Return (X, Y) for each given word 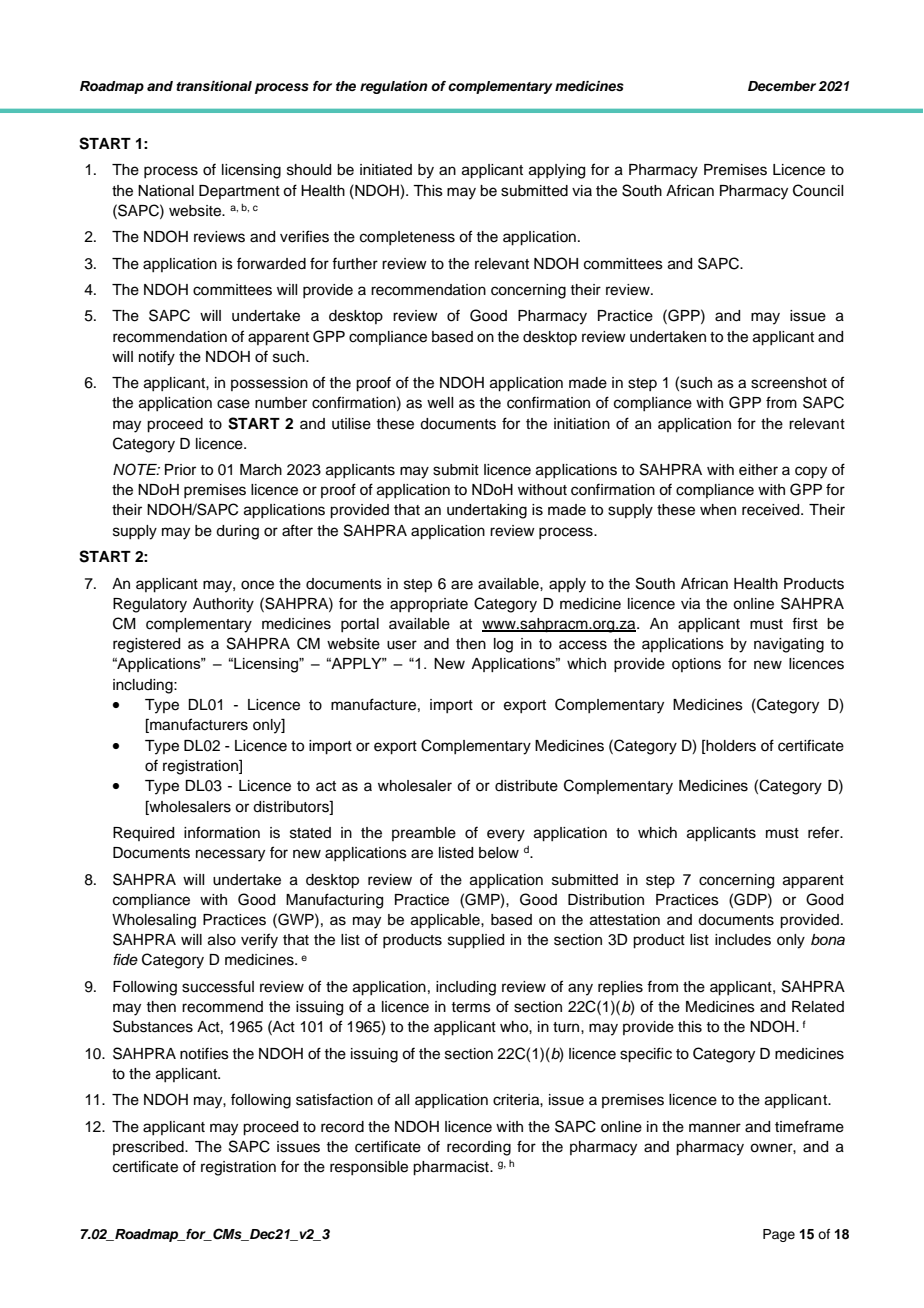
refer (825, 832)
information (222, 832)
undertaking (487, 511)
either (758, 470)
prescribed (149, 1148)
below (499, 853)
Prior (180, 469)
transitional (214, 86)
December (782, 86)
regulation (394, 87)
